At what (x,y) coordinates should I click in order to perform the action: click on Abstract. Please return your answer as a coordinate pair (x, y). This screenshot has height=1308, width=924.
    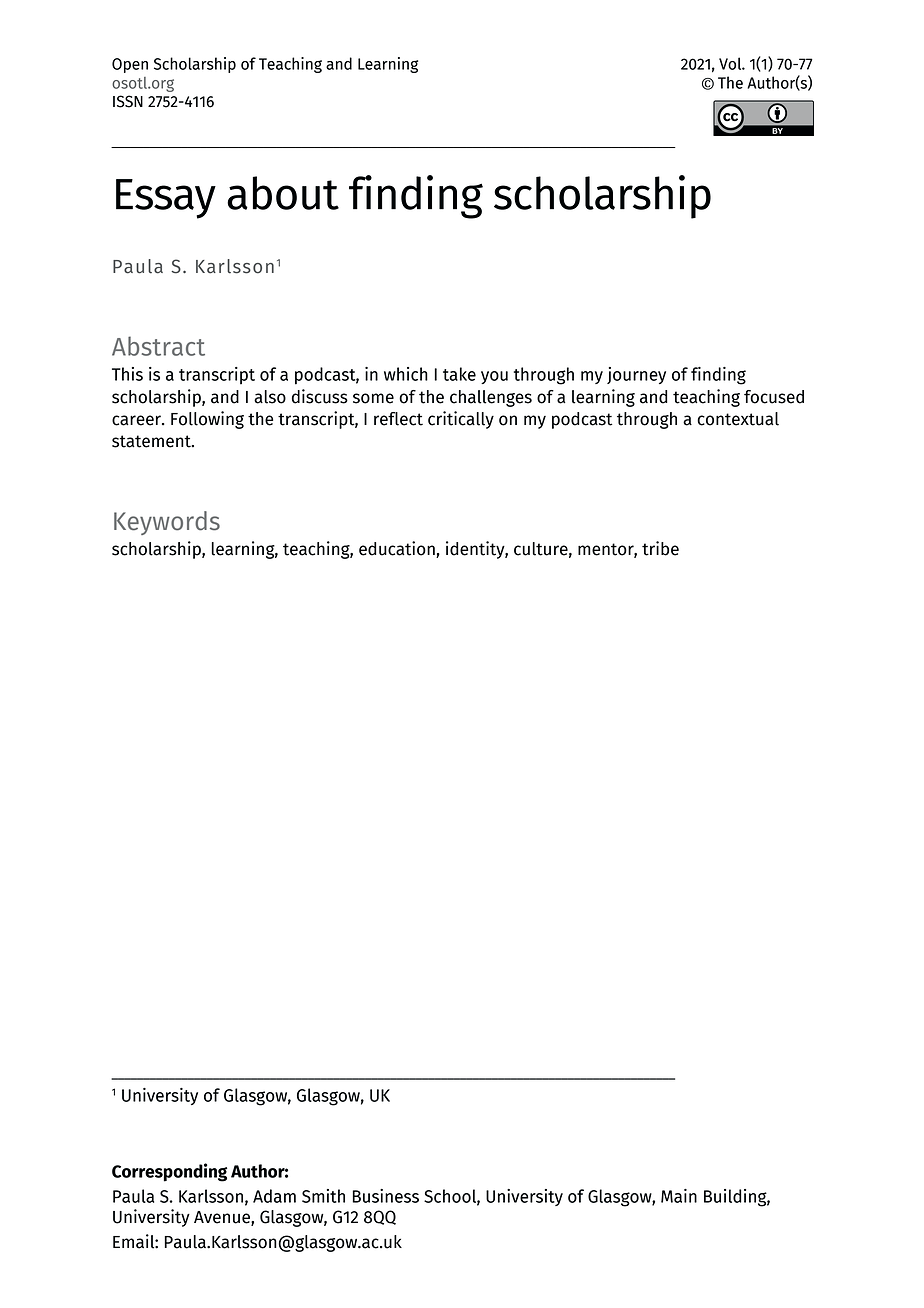
    Looking at the image, I should click on (158, 346).
